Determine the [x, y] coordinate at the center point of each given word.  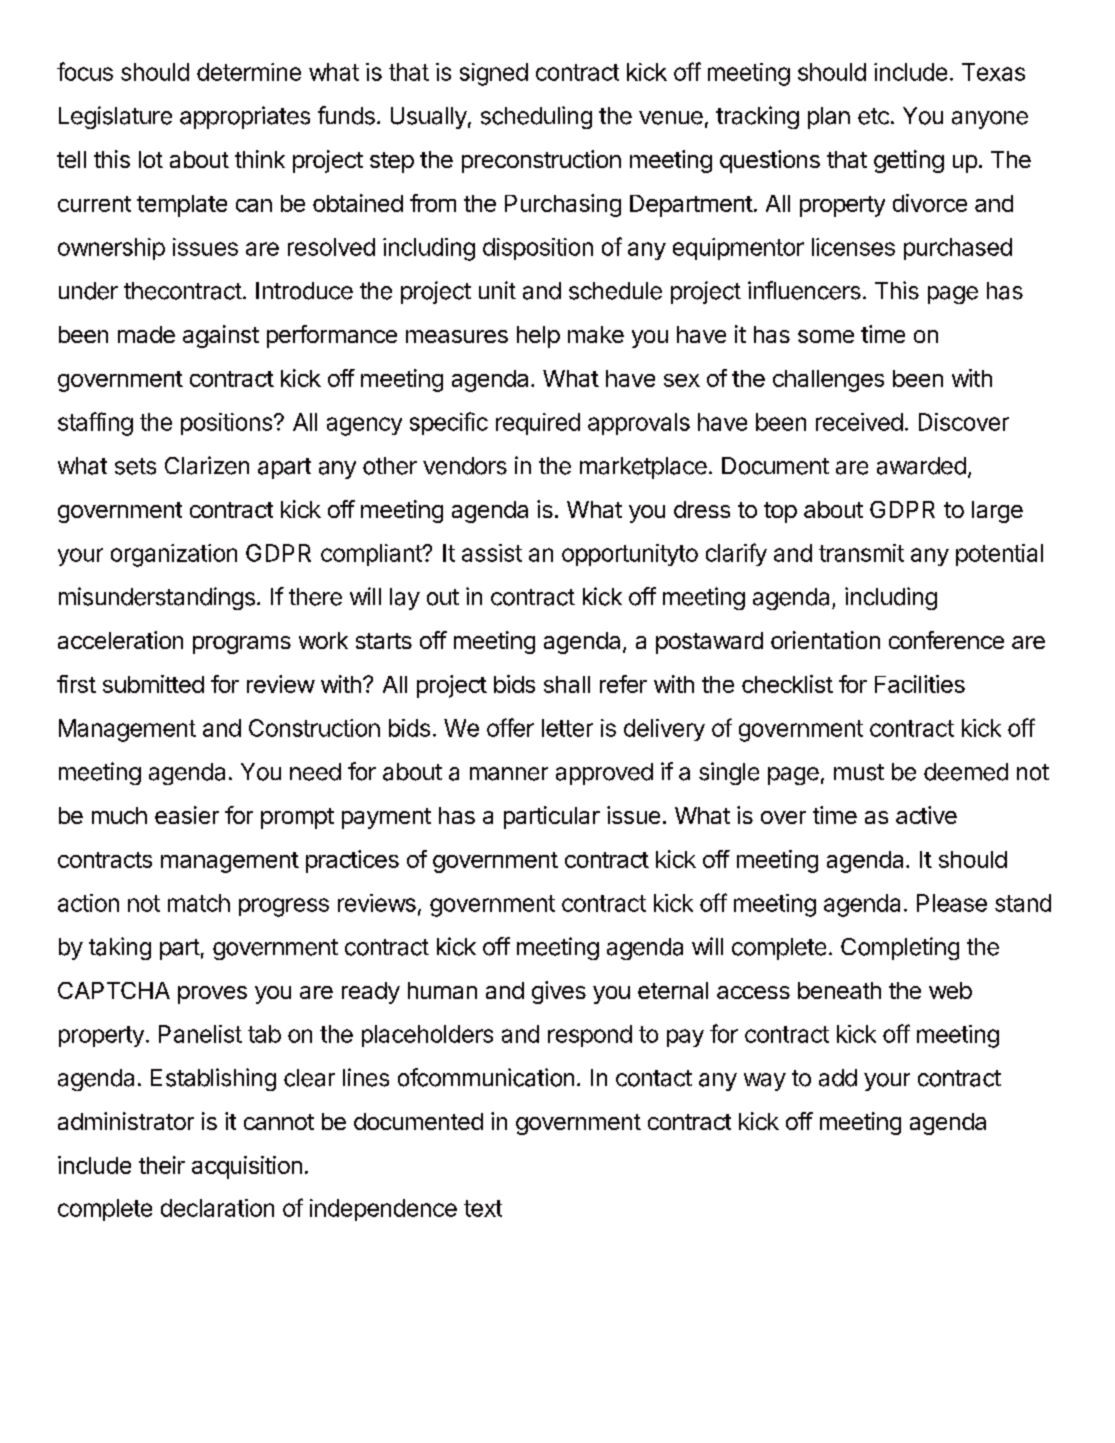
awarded [921, 466]
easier [187, 815]
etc [873, 116]
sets [135, 466]
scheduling [536, 117]
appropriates [245, 117]
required [538, 424]
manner [509, 774]
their [162, 1165]
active [926, 815]
